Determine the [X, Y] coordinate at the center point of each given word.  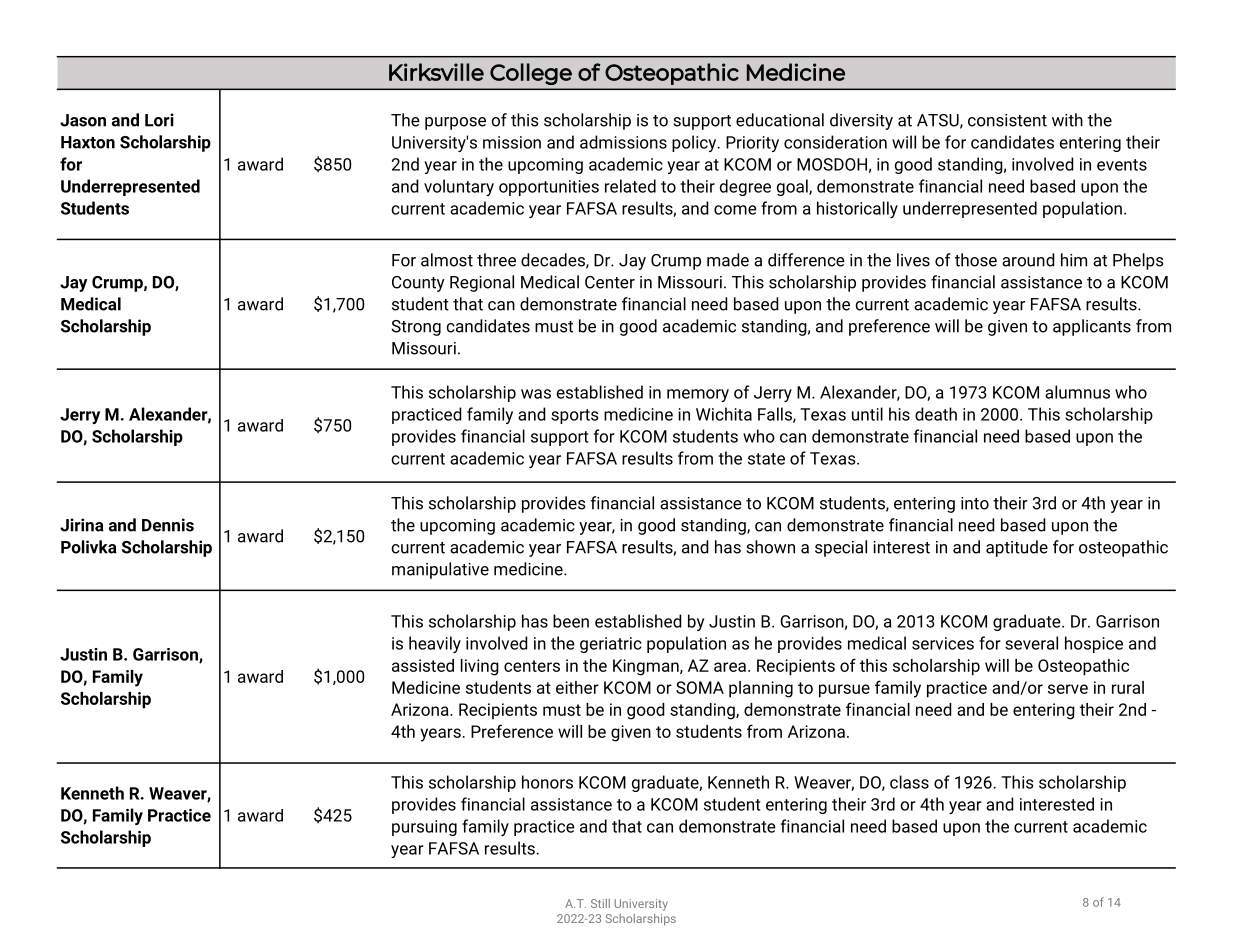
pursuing [424, 828]
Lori [159, 120]
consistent [1007, 120]
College [531, 74]
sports [574, 416]
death [936, 414]
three [496, 260]
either [577, 687]
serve [1068, 689]
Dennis [168, 525]
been [571, 621]
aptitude [1017, 548]
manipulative [440, 570]
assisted [423, 665]
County [418, 284]
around [1028, 260]
